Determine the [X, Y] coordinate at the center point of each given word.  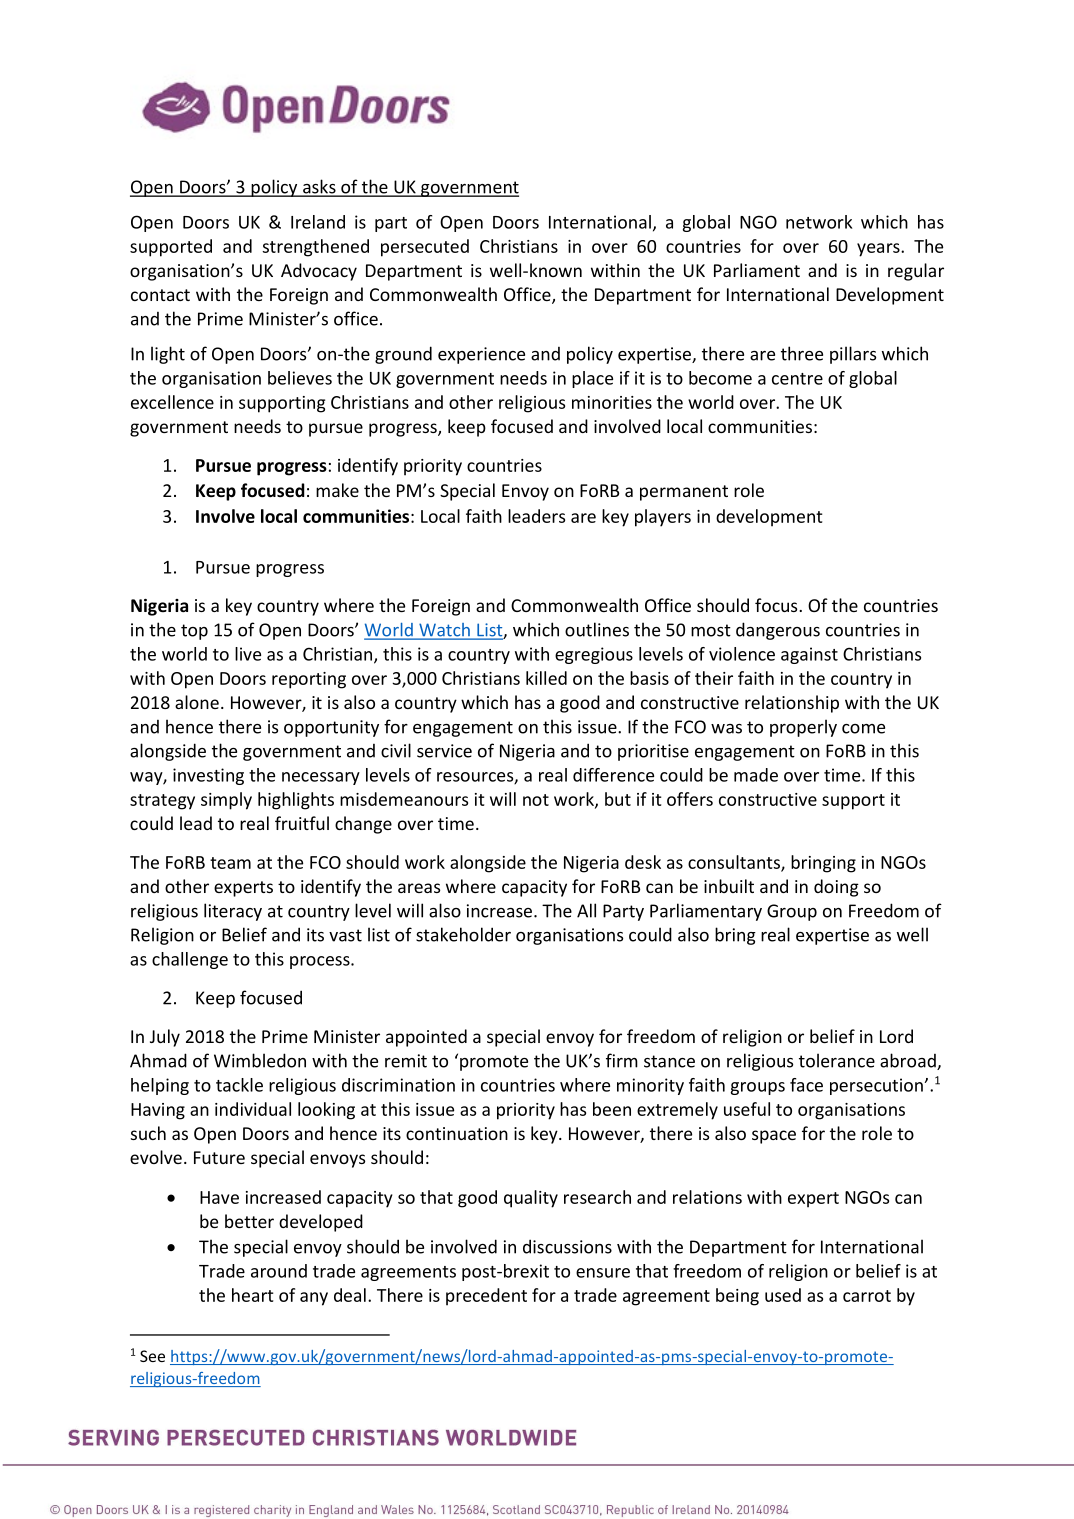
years [879, 250]
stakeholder [463, 934]
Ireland [318, 222]
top [194, 632]
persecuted [425, 248]
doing [836, 888]
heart [252, 1295]
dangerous [778, 631]
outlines [597, 629]
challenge [190, 960]
